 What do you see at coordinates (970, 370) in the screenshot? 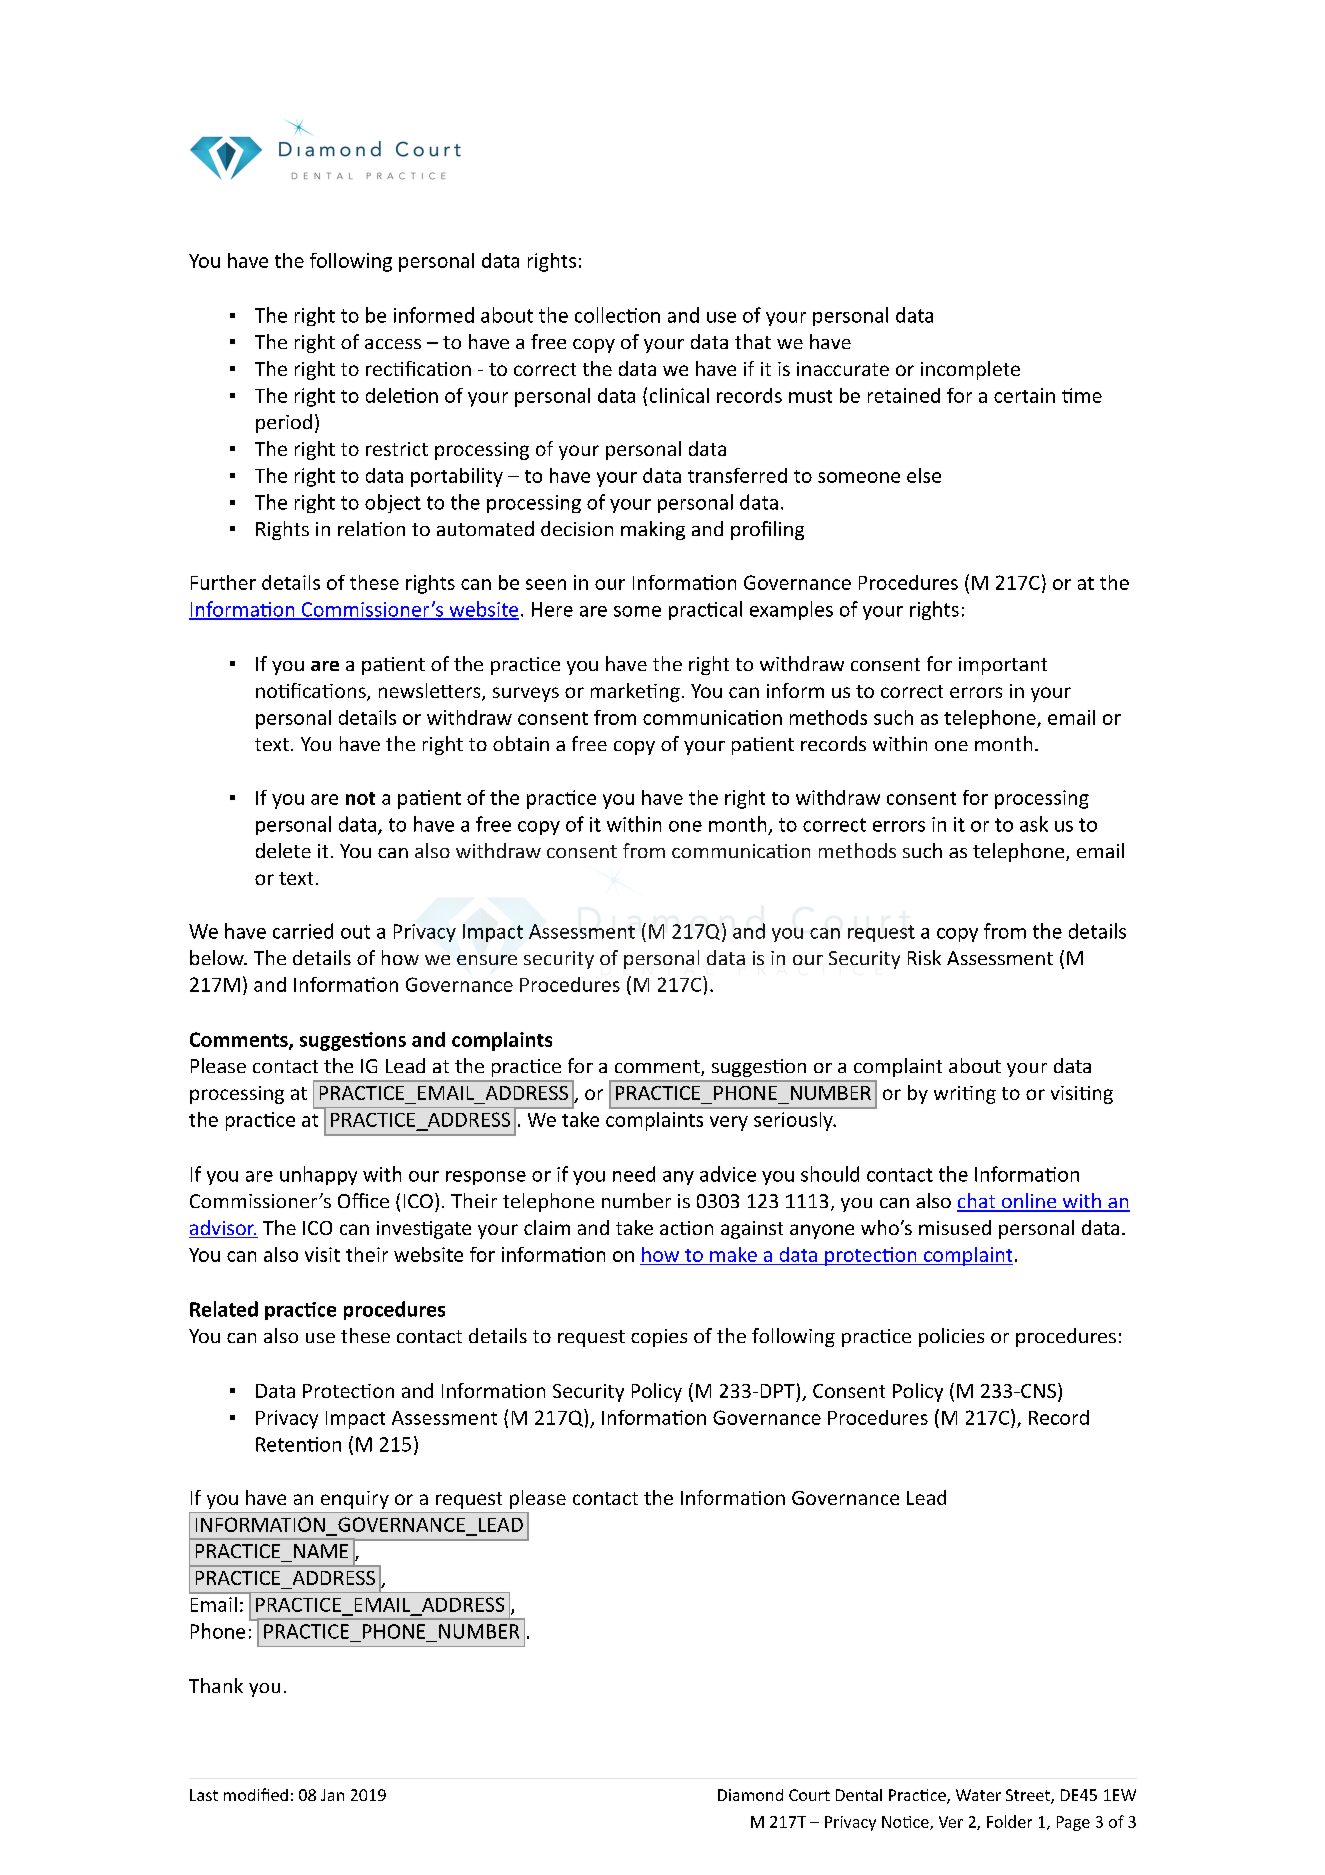
I see `incomplete` at bounding box center [970, 370].
